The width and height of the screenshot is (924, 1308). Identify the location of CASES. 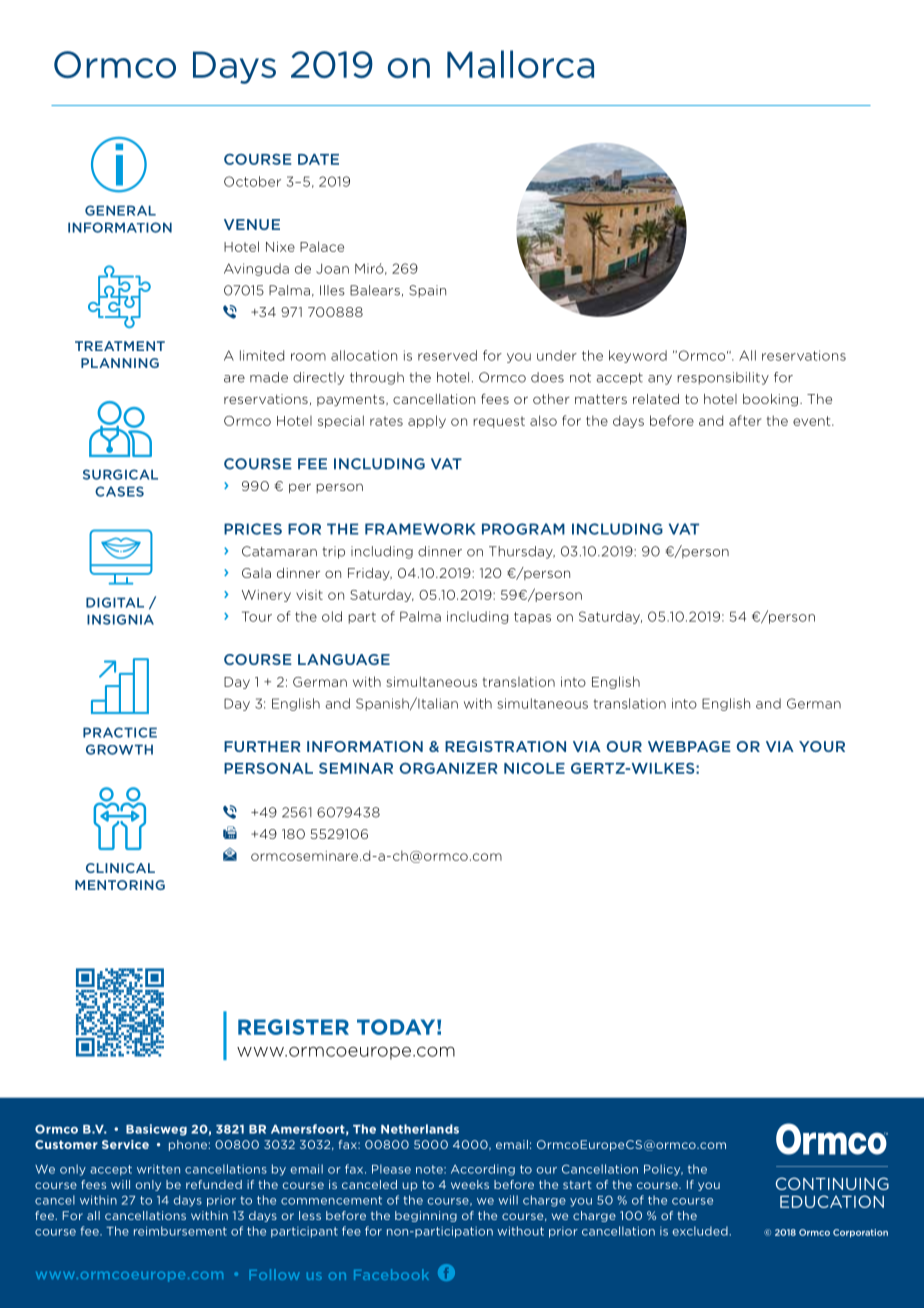
(119, 491).
